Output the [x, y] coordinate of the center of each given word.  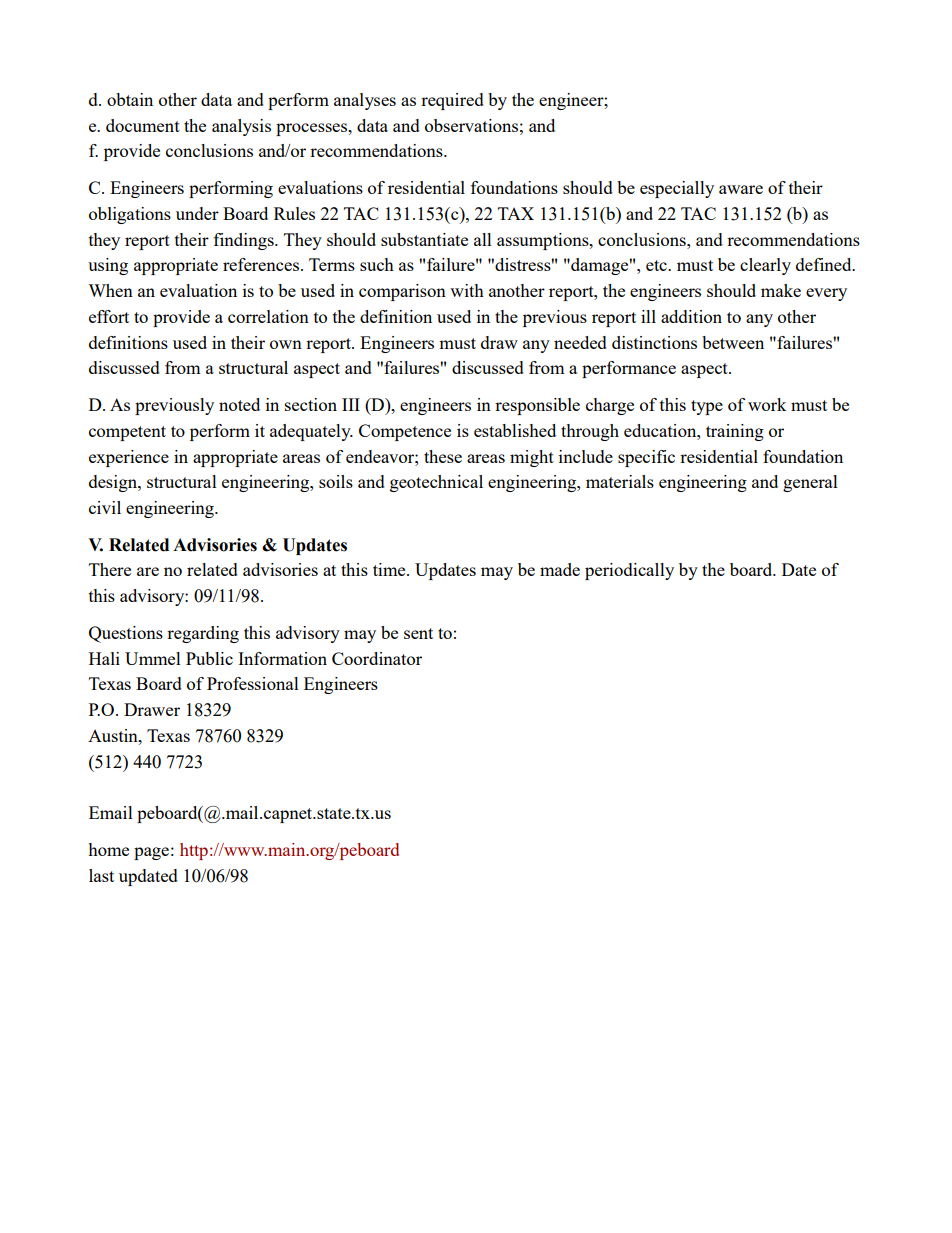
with [467, 290]
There [110, 569]
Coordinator [377, 658]
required [452, 101]
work [767, 404]
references [261, 264]
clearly [765, 266]
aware [741, 189]
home [108, 849]
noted [239, 404]
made [560, 569]
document [143, 125]
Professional [253, 683]
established [515, 430]
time [390, 569]
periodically [629, 571]
